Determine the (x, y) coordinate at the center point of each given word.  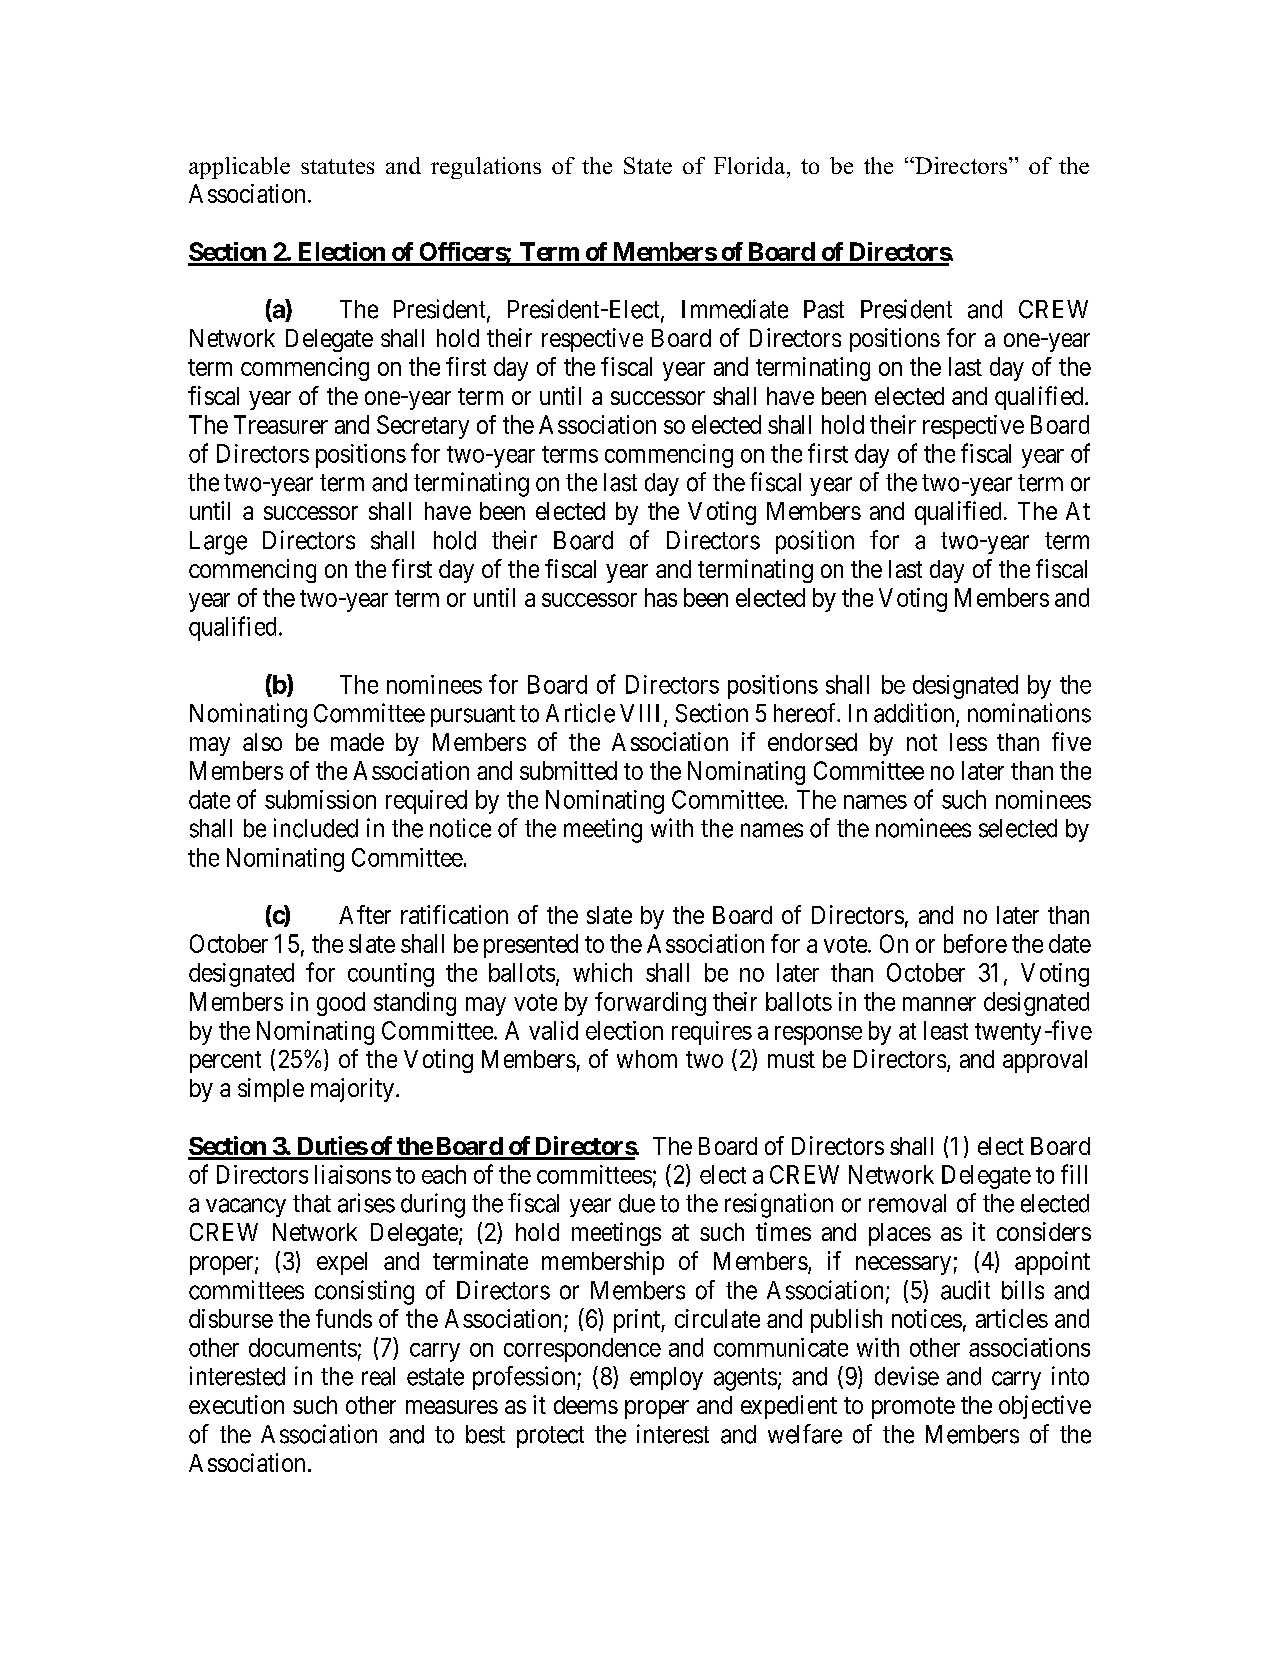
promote (913, 1408)
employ (666, 1378)
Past (824, 309)
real (378, 1376)
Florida (751, 165)
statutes (337, 166)
